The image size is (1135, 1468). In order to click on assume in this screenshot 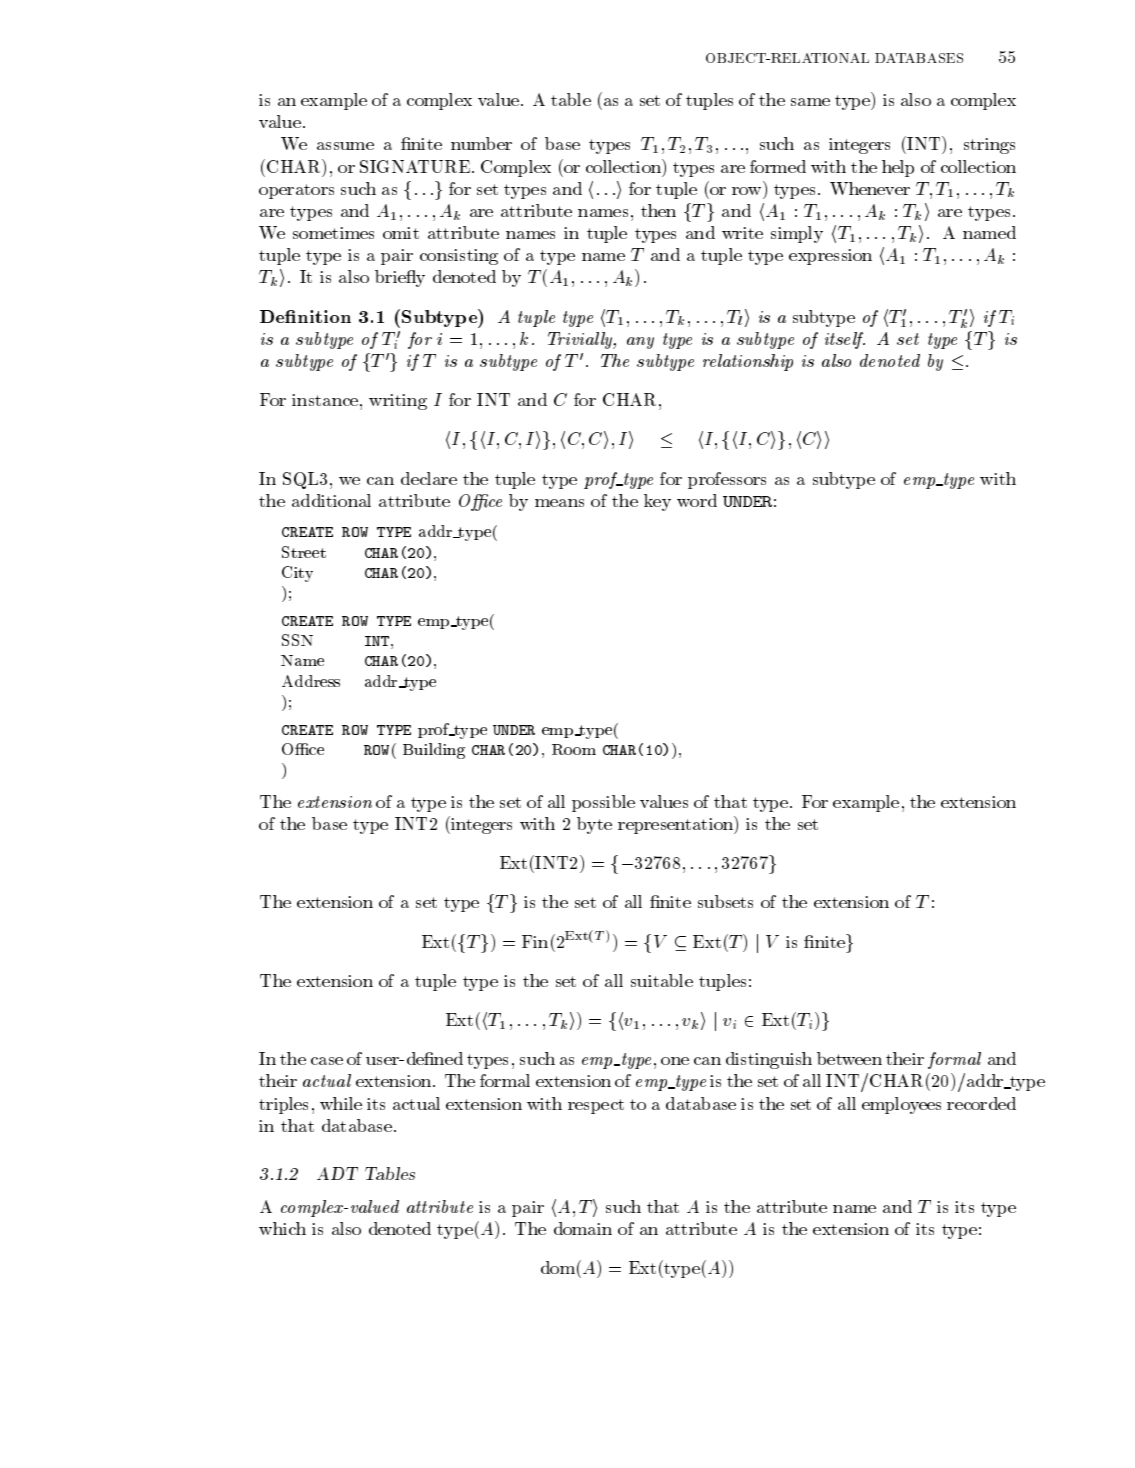, I will do `click(345, 146)`.
